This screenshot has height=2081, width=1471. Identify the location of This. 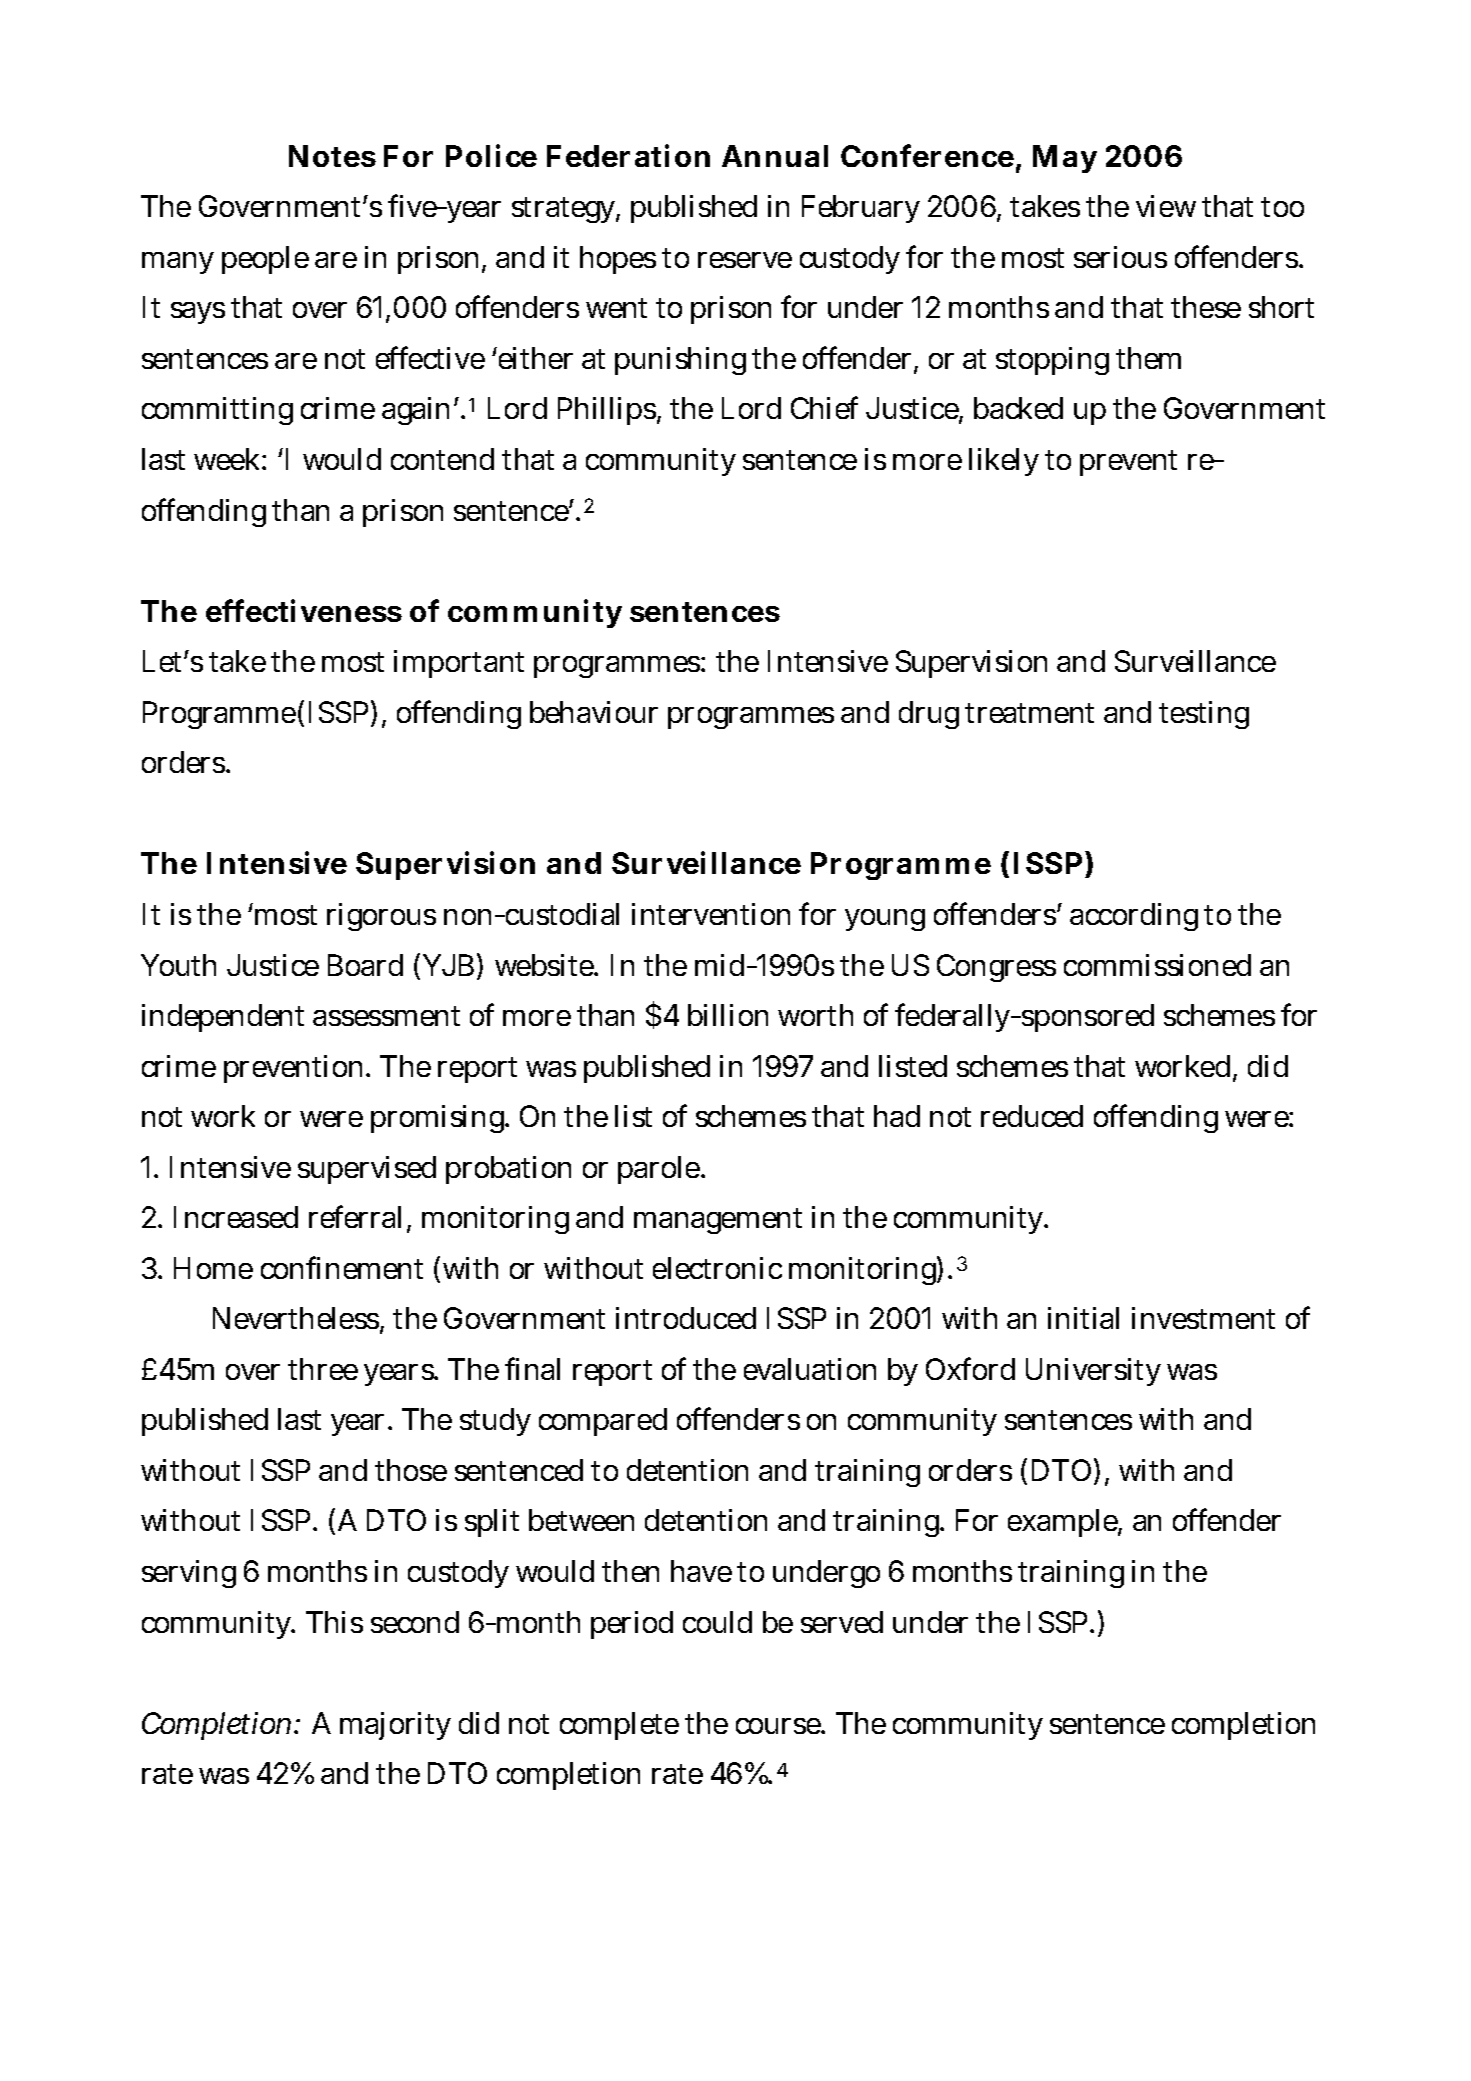
(334, 1622).
